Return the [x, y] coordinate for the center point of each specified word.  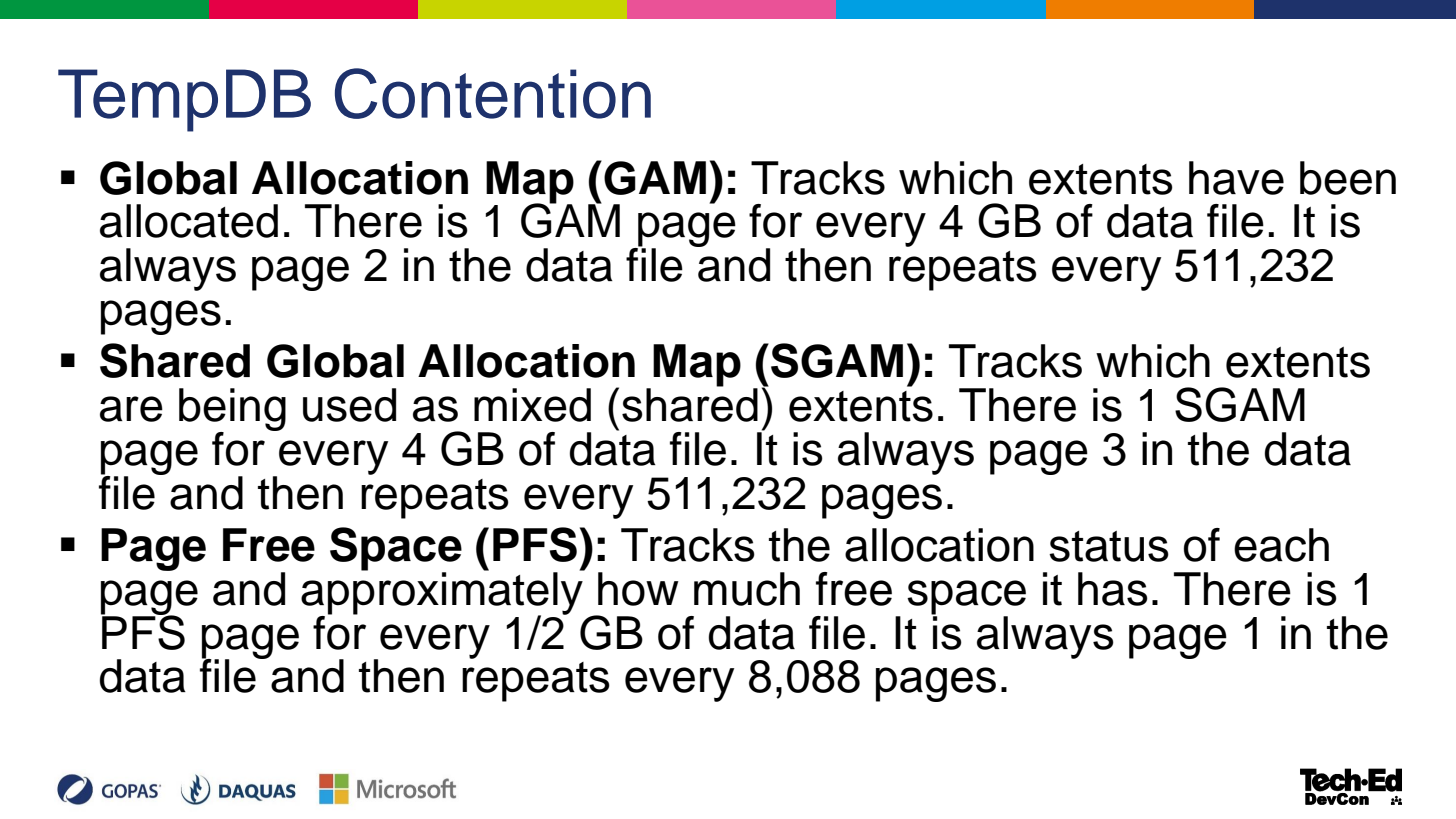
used [349, 405]
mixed [532, 405]
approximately [443, 593]
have [1236, 178]
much [747, 589]
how [638, 589]
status [1109, 546]
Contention [493, 93]
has [1113, 589]
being [232, 411]
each [1281, 545]
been [1348, 178]
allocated [189, 221]
